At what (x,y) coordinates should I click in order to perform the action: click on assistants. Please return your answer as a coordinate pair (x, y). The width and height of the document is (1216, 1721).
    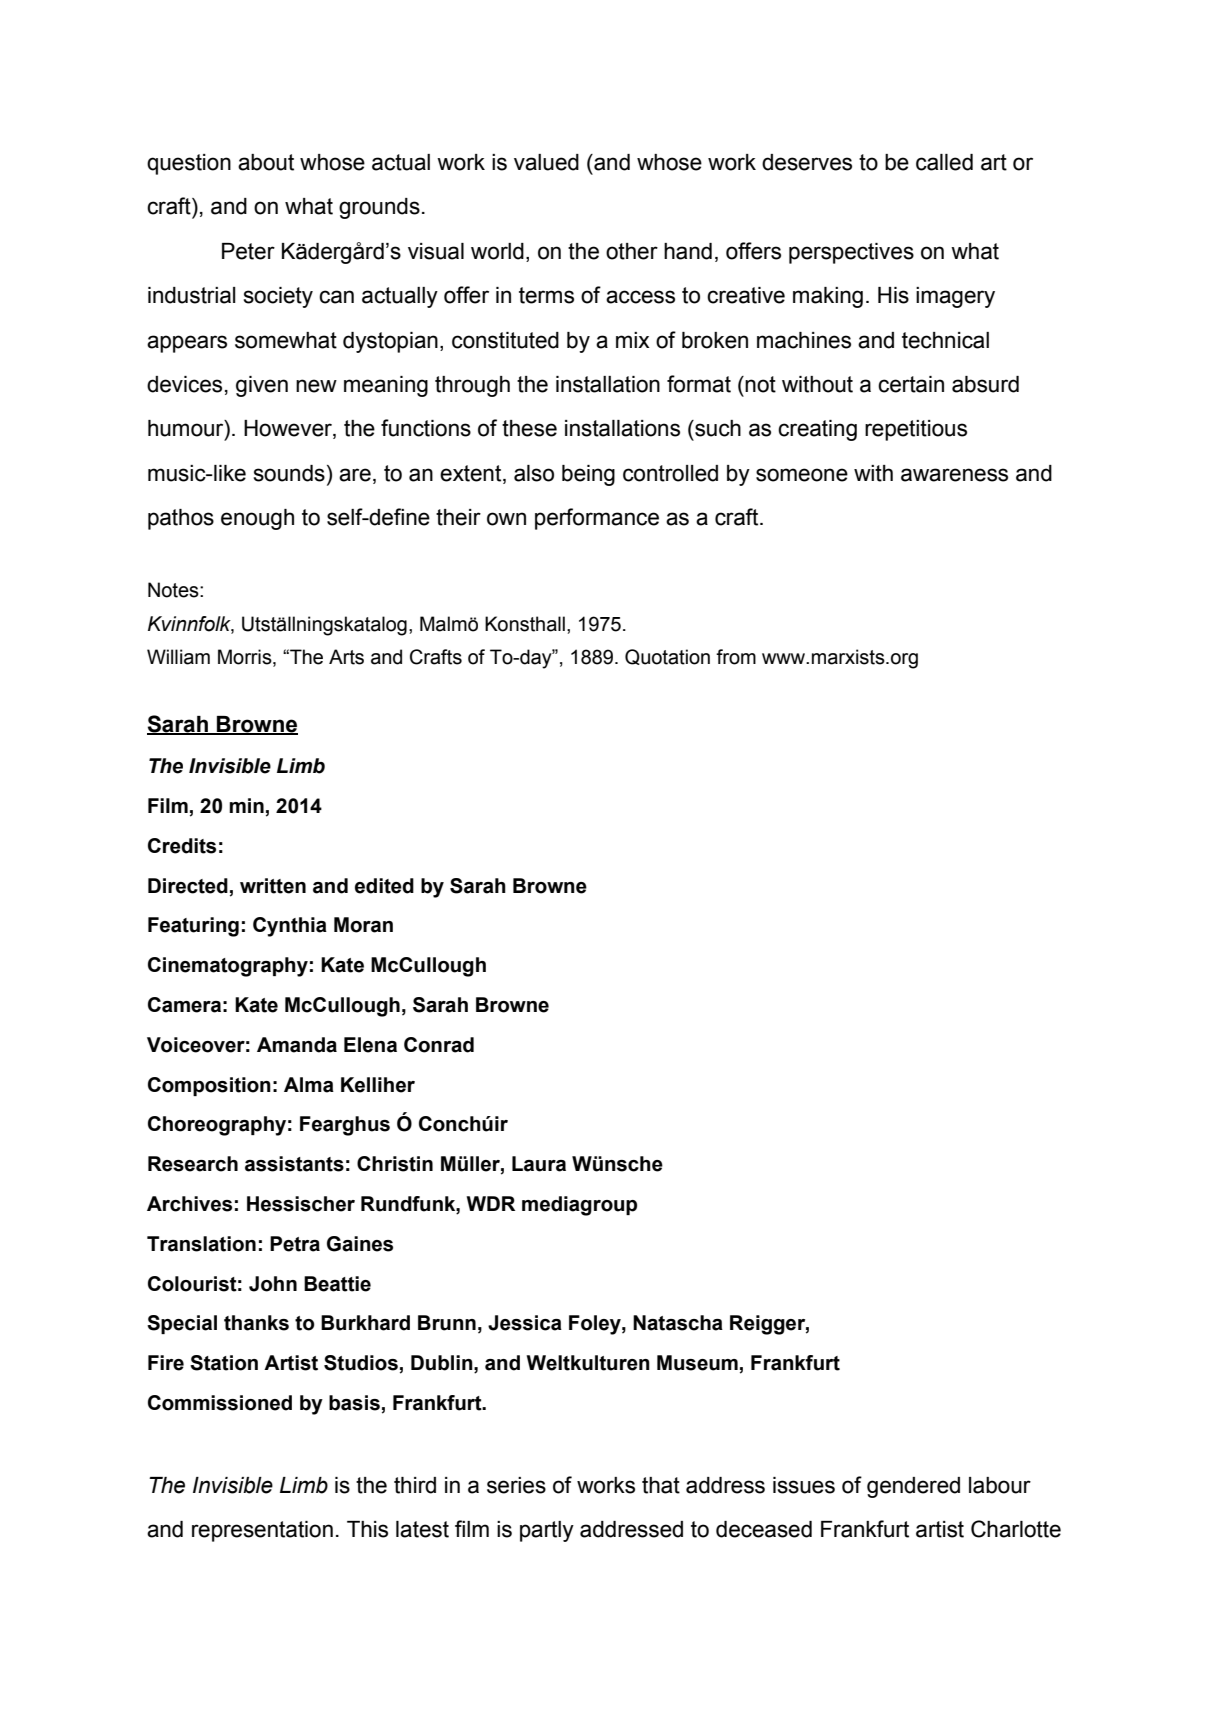
    Looking at the image, I should click on (294, 1164).
